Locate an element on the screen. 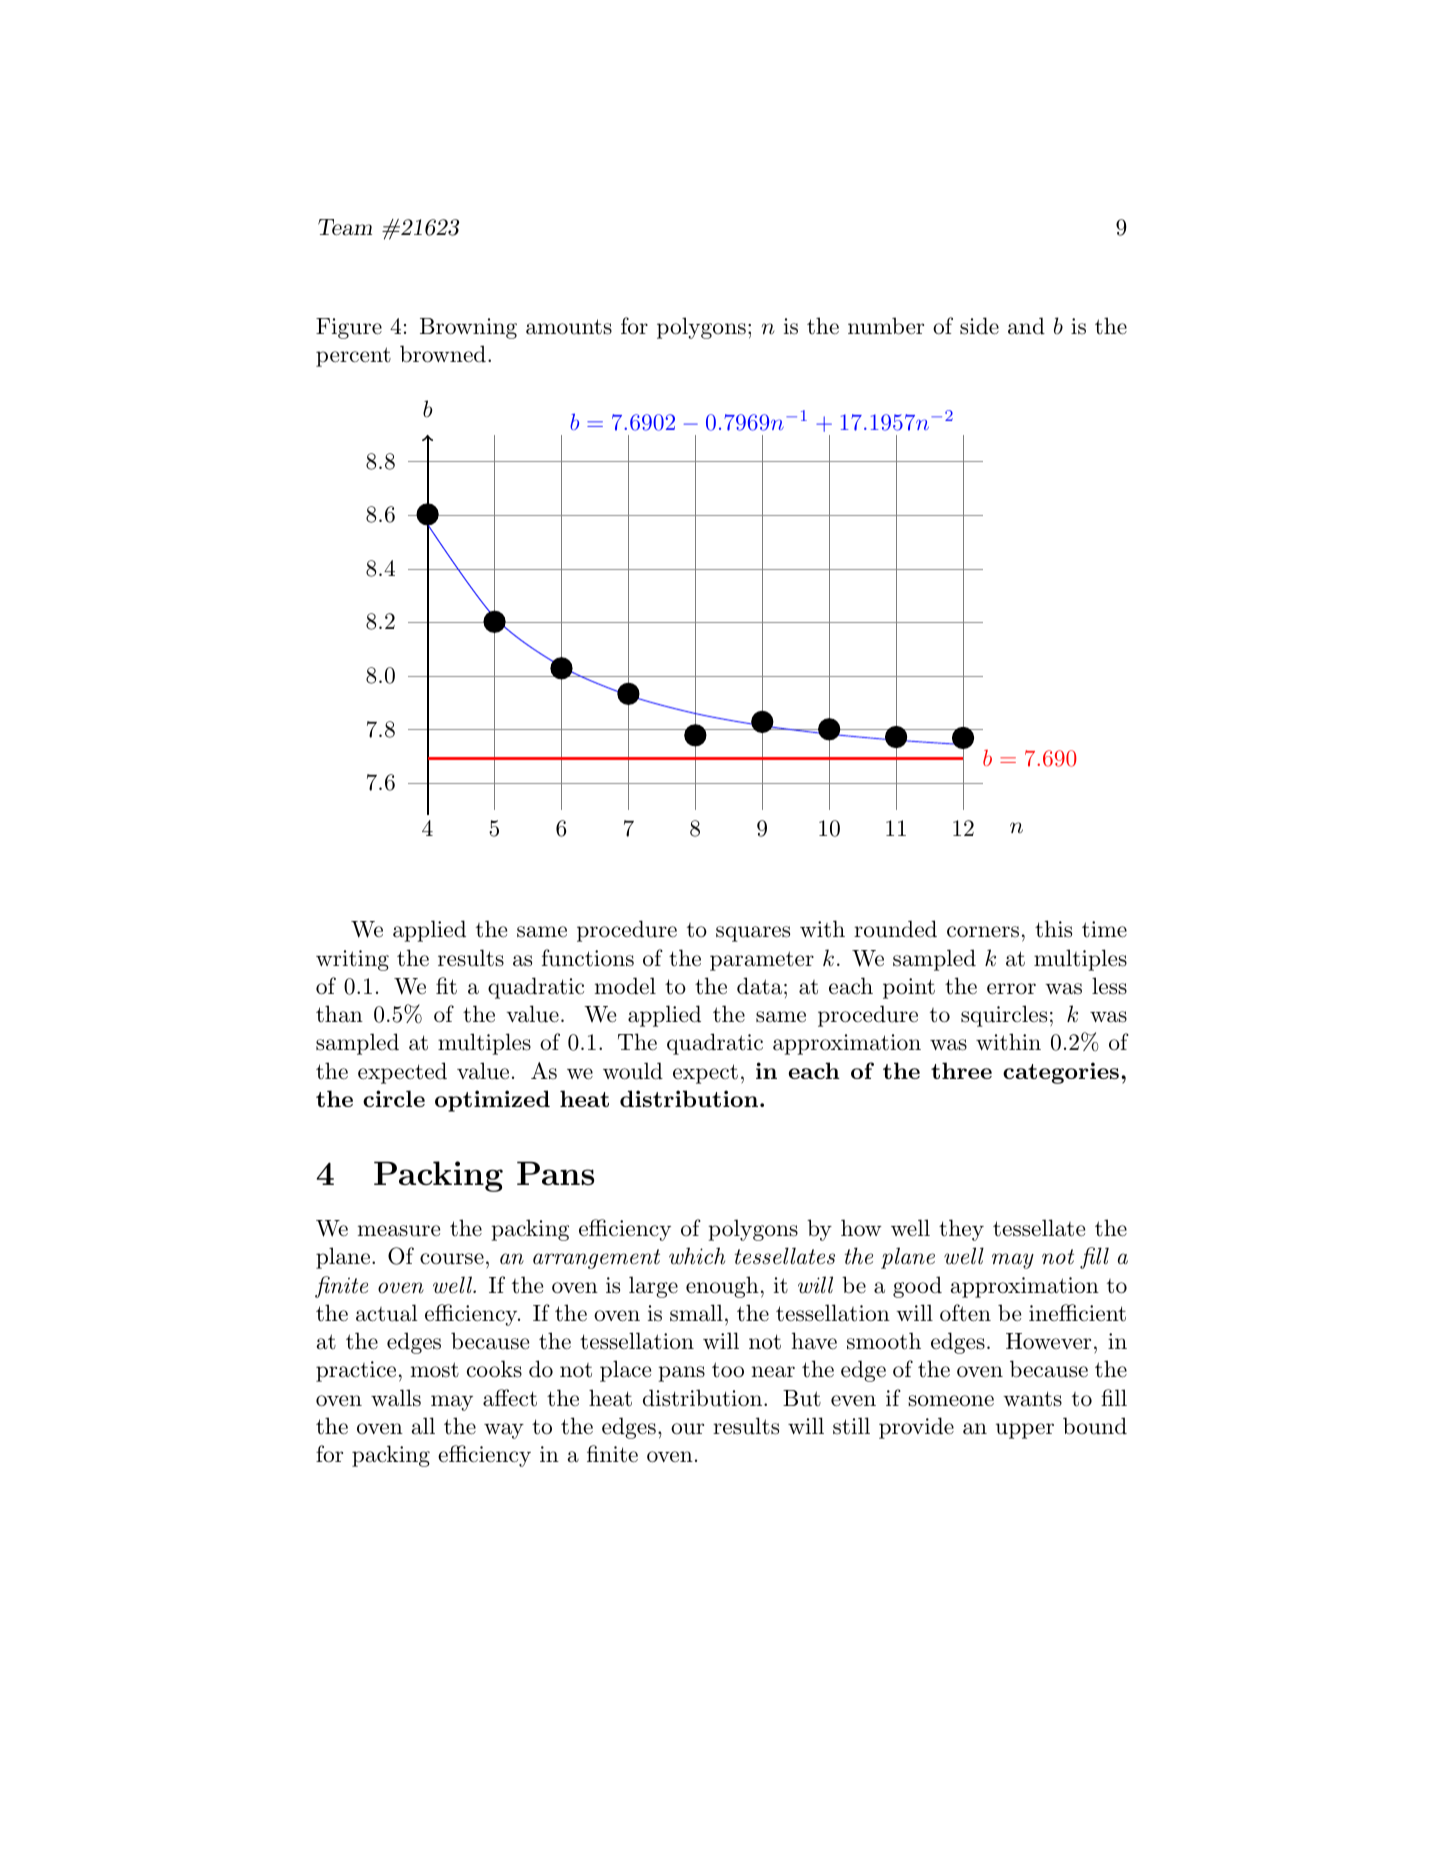  squares is located at coordinates (753, 934).
